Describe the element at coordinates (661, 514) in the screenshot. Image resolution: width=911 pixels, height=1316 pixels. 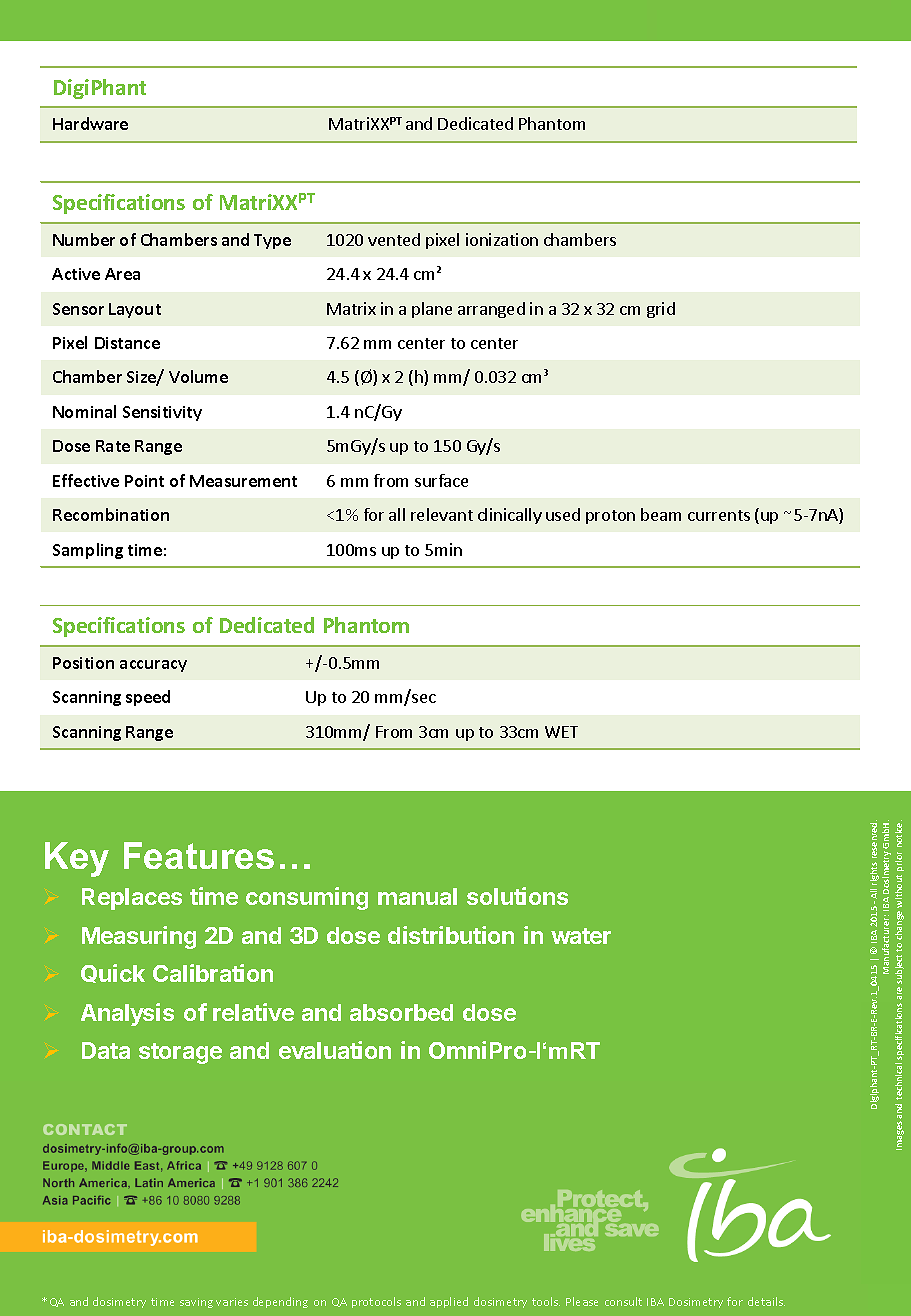
I see `beam` at that location.
